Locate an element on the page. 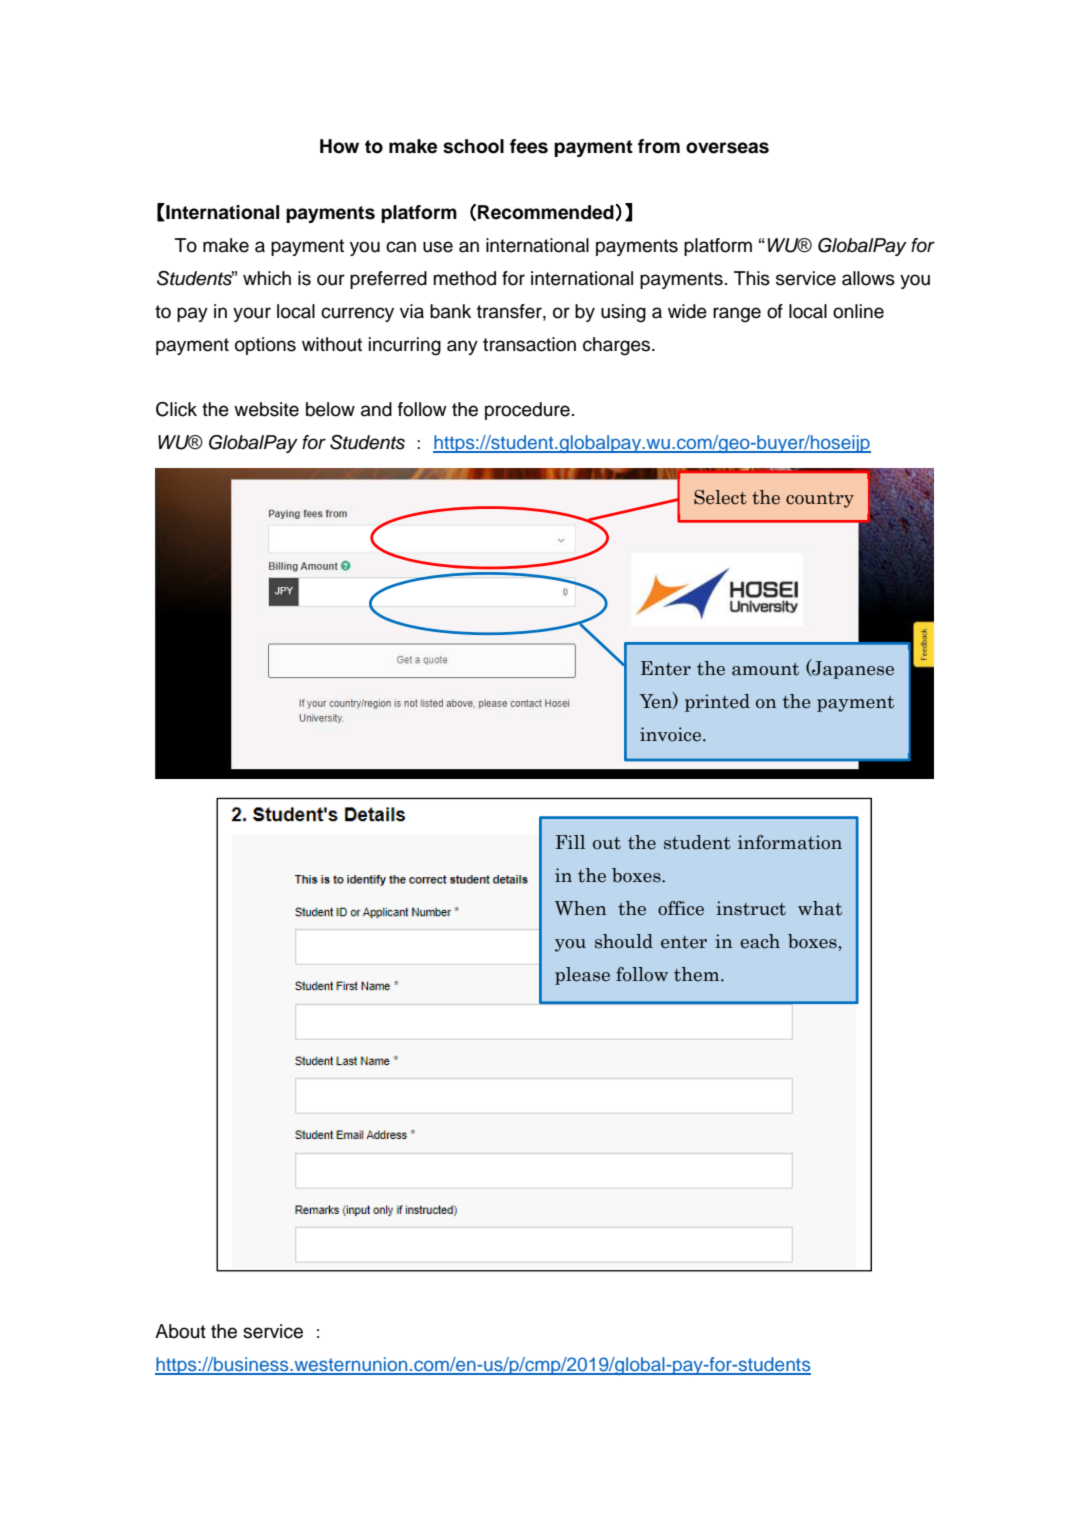 The height and width of the page is (1540, 1088). please is located at coordinates (582, 976).
